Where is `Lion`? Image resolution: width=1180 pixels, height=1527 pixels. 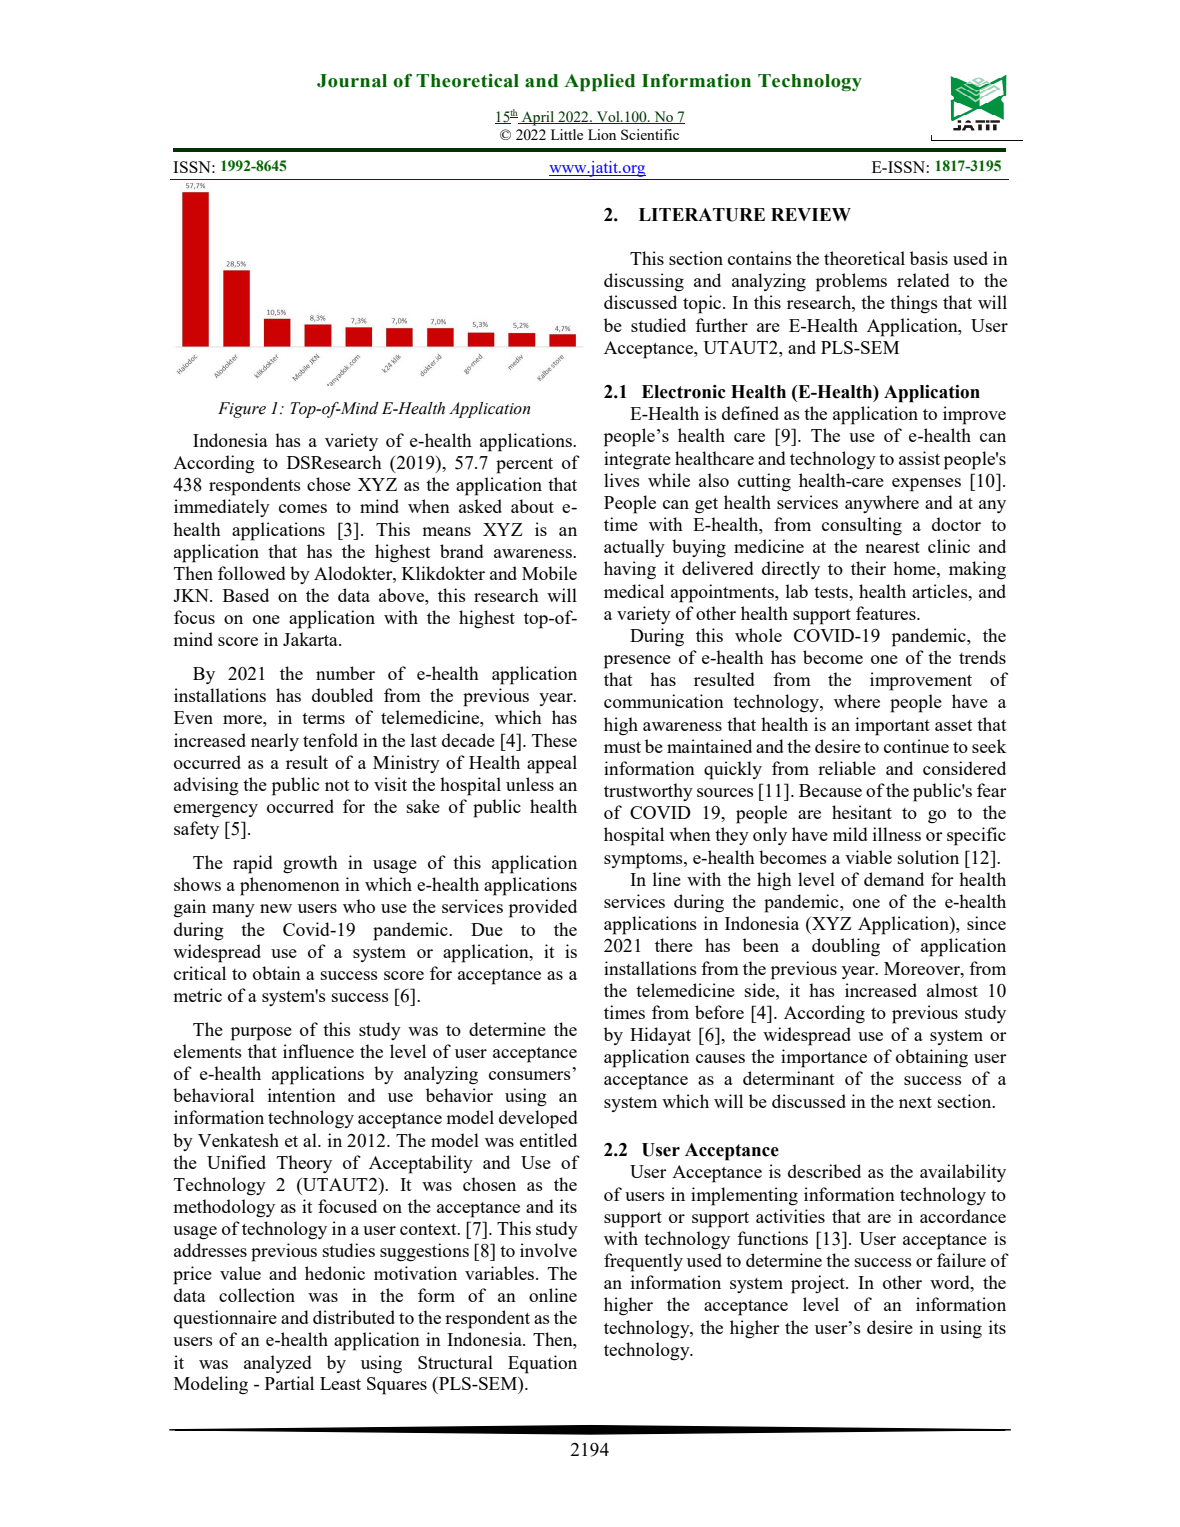
Lion is located at coordinates (602, 134).
